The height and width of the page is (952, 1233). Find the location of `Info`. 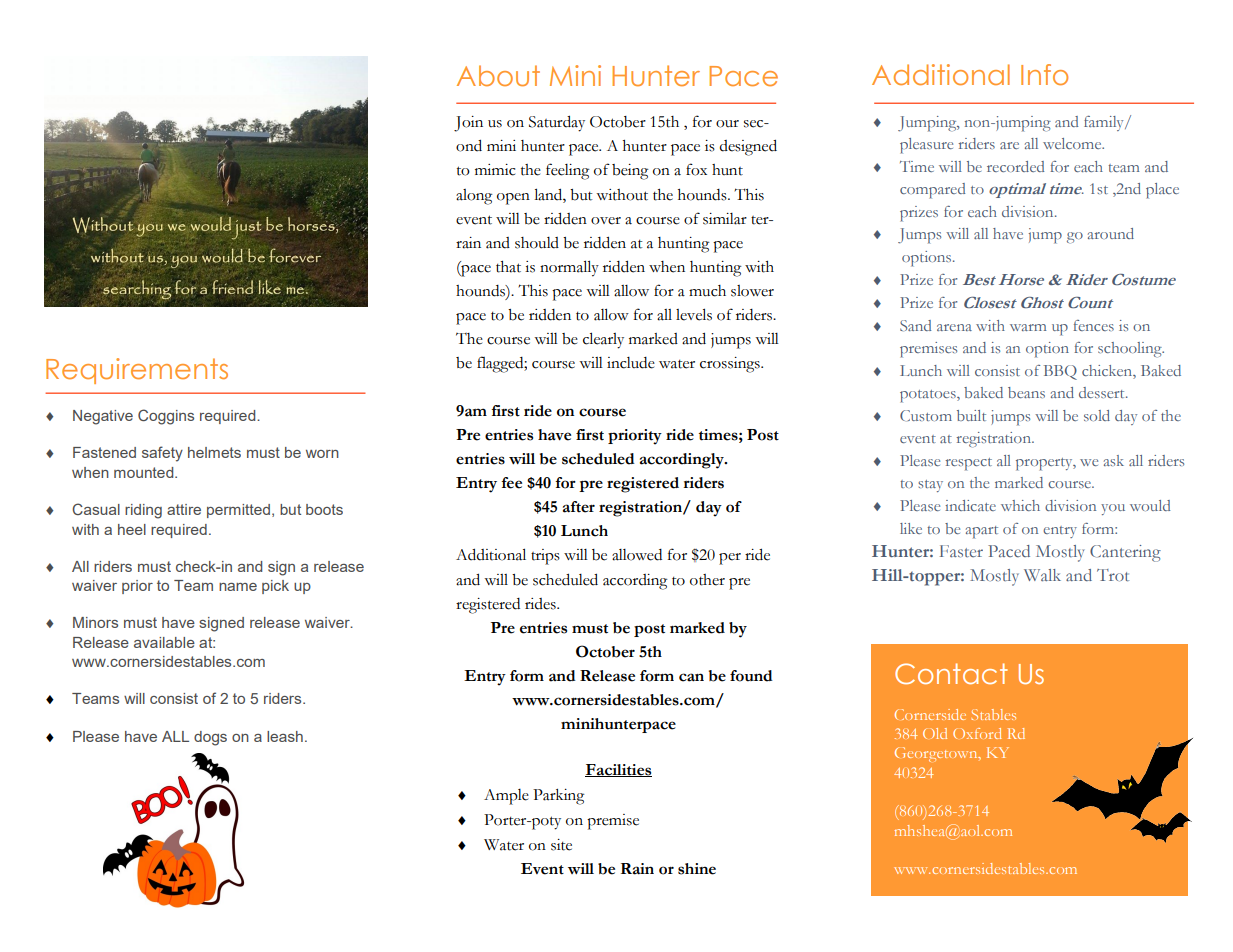

Info is located at coordinates (1044, 74).
